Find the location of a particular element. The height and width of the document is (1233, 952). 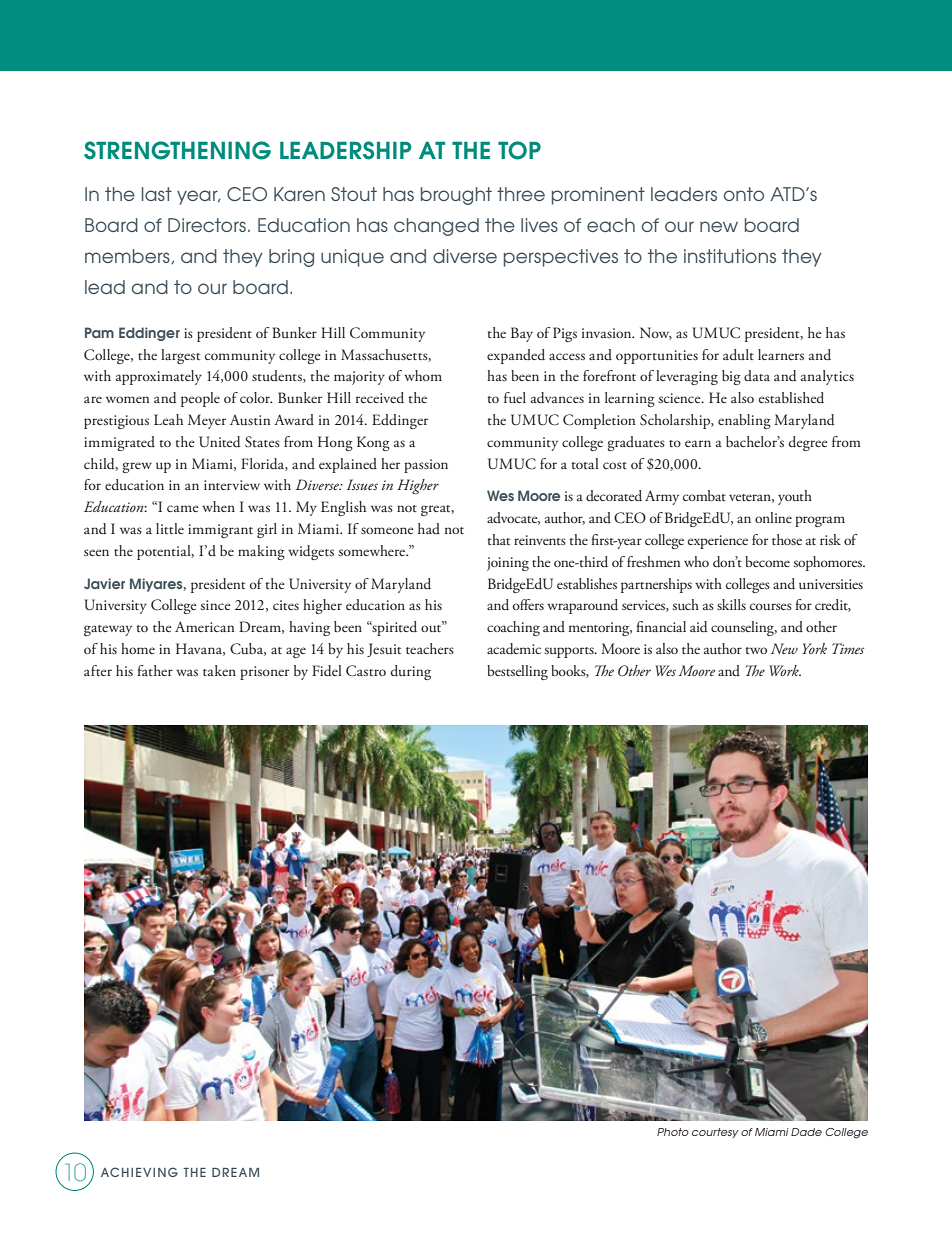

Photo is located at coordinates (673, 1132).
